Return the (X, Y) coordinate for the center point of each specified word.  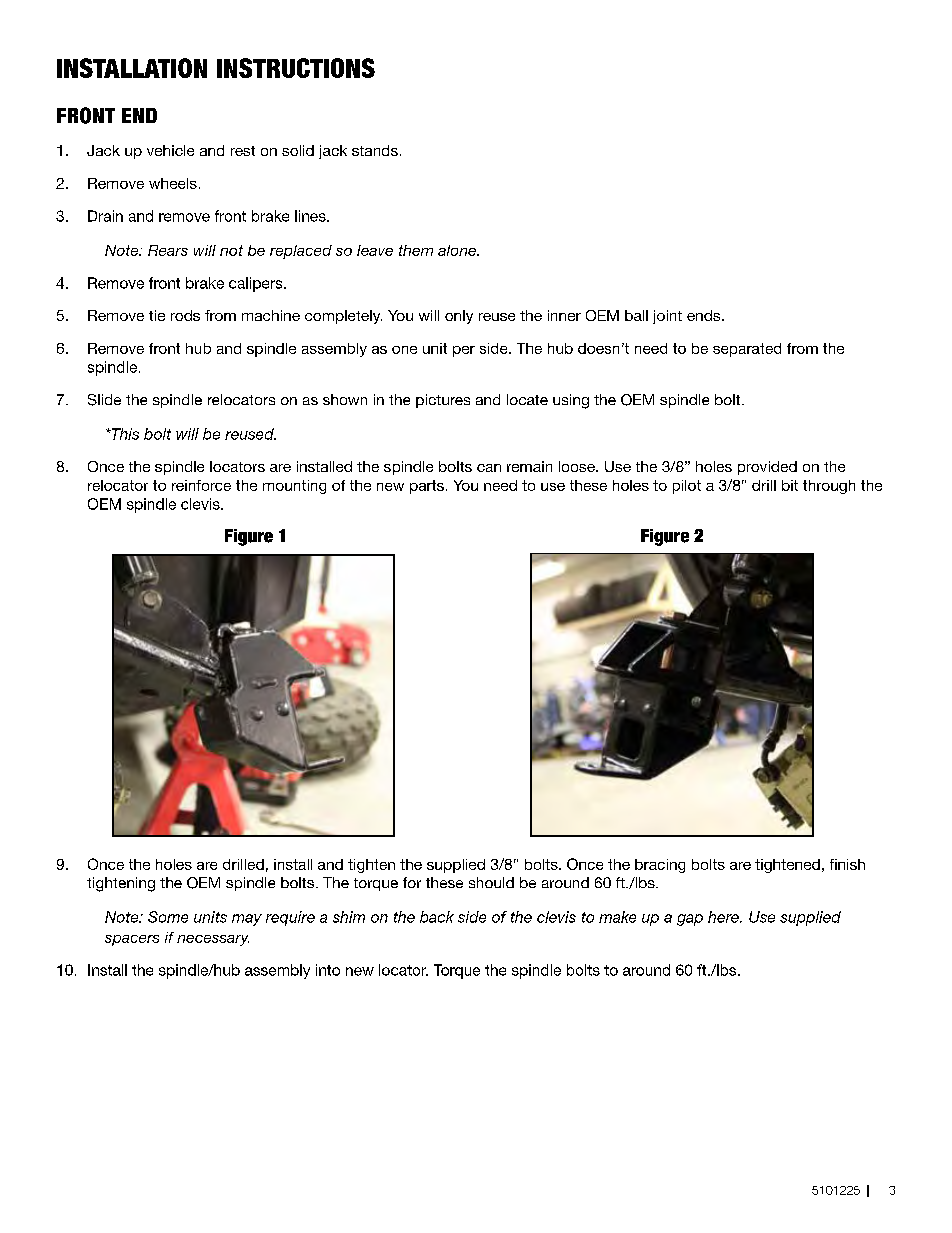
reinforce (201, 485)
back (437, 917)
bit (790, 485)
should (491, 882)
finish (847, 864)
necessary (213, 940)
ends (705, 315)
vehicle (170, 150)
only (459, 317)
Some (168, 917)
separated (747, 350)
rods (185, 315)
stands (375, 150)
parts (427, 487)
